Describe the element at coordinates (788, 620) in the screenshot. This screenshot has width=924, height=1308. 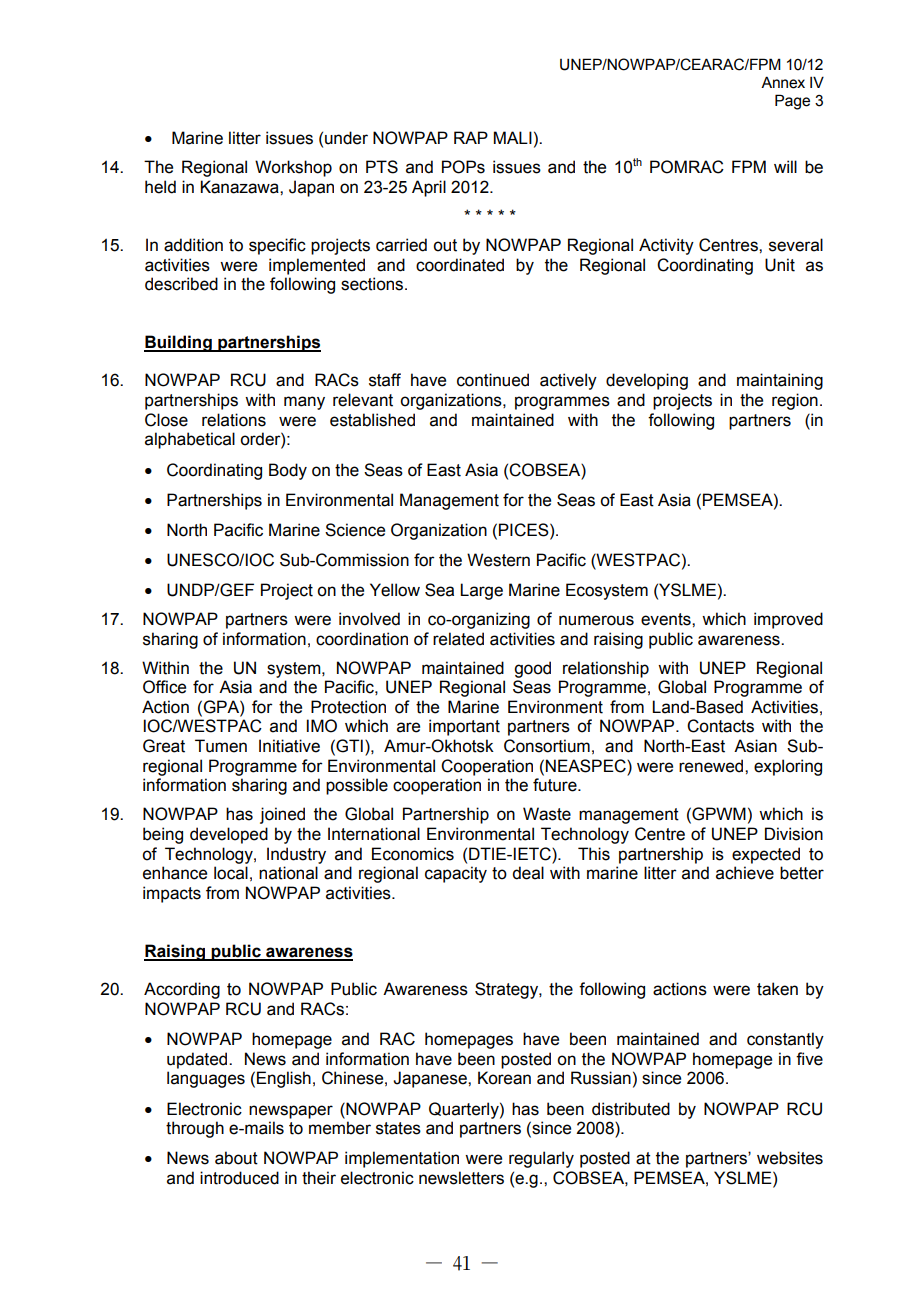
I see `improved` at that location.
